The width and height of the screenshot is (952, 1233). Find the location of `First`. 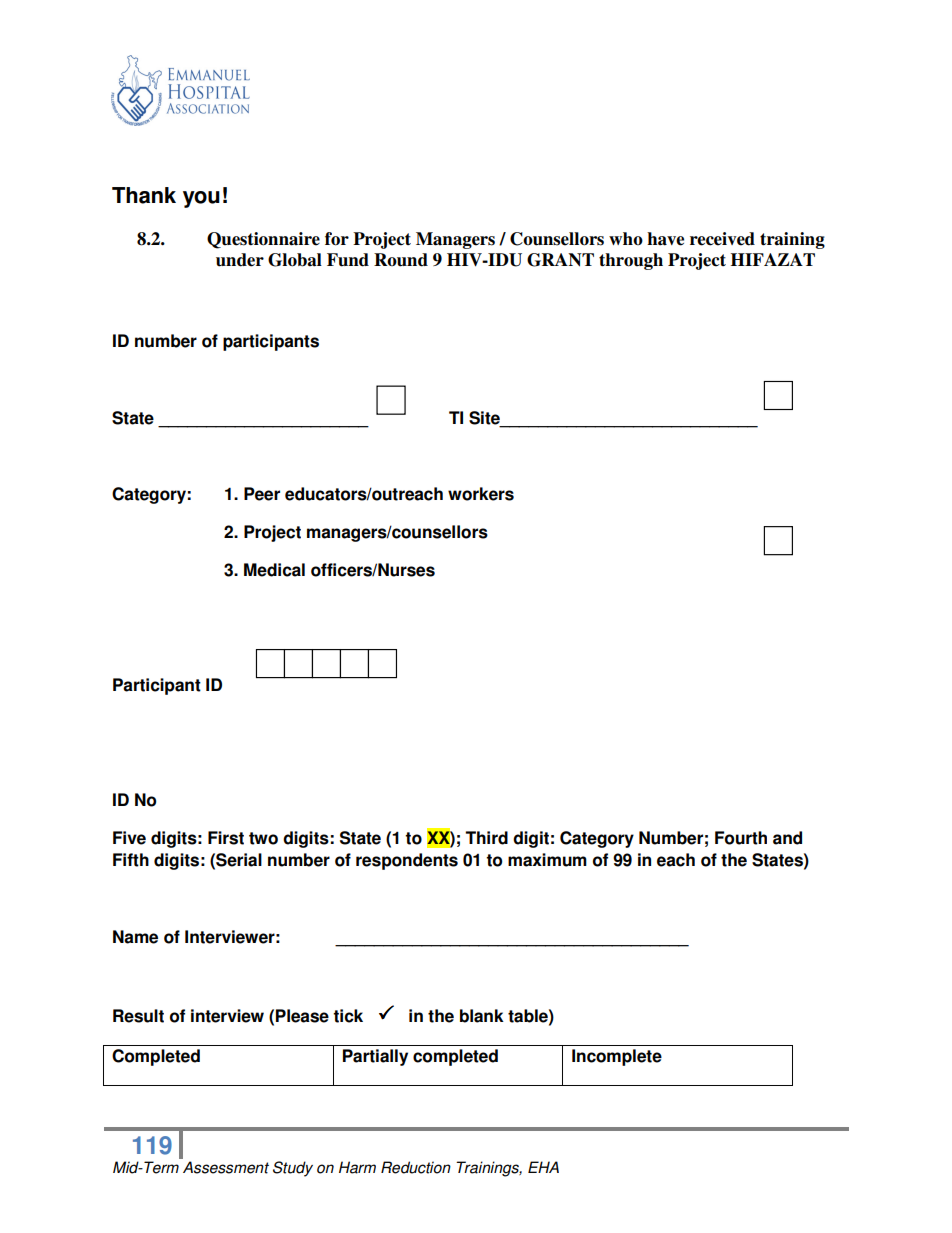

First is located at coordinates (226, 838).
